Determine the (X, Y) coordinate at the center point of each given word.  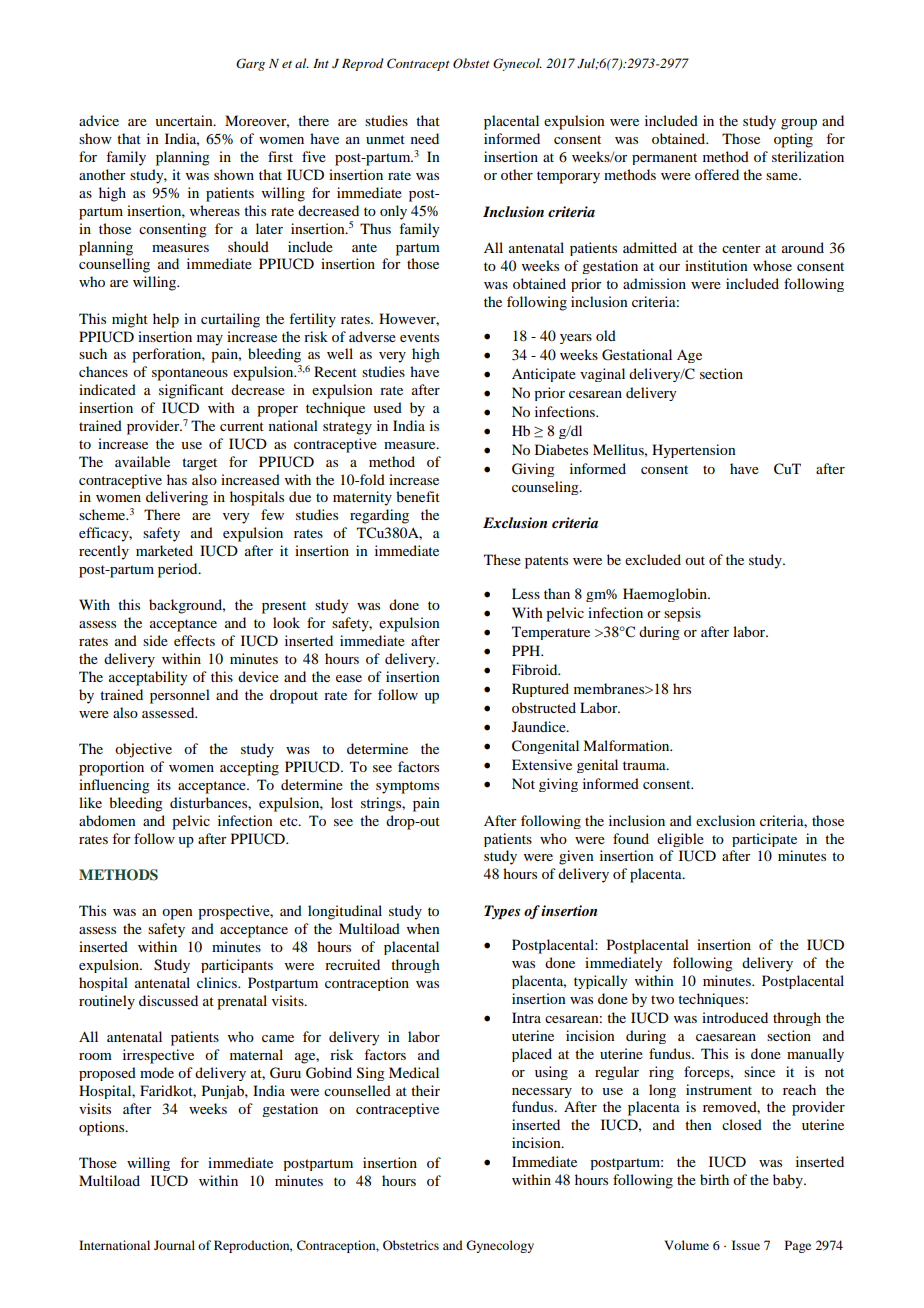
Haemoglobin (666, 595)
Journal (174, 1245)
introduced (735, 1017)
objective (143, 750)
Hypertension (694, 451)
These (502, 559)
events (419, 337)
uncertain (185, 120)
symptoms (407, 787)
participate (764, 840)
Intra (526, 1017)
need (425, 138)
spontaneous (190, 374)
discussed (168, 1000)
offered (717, 174)
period (179, 570)
